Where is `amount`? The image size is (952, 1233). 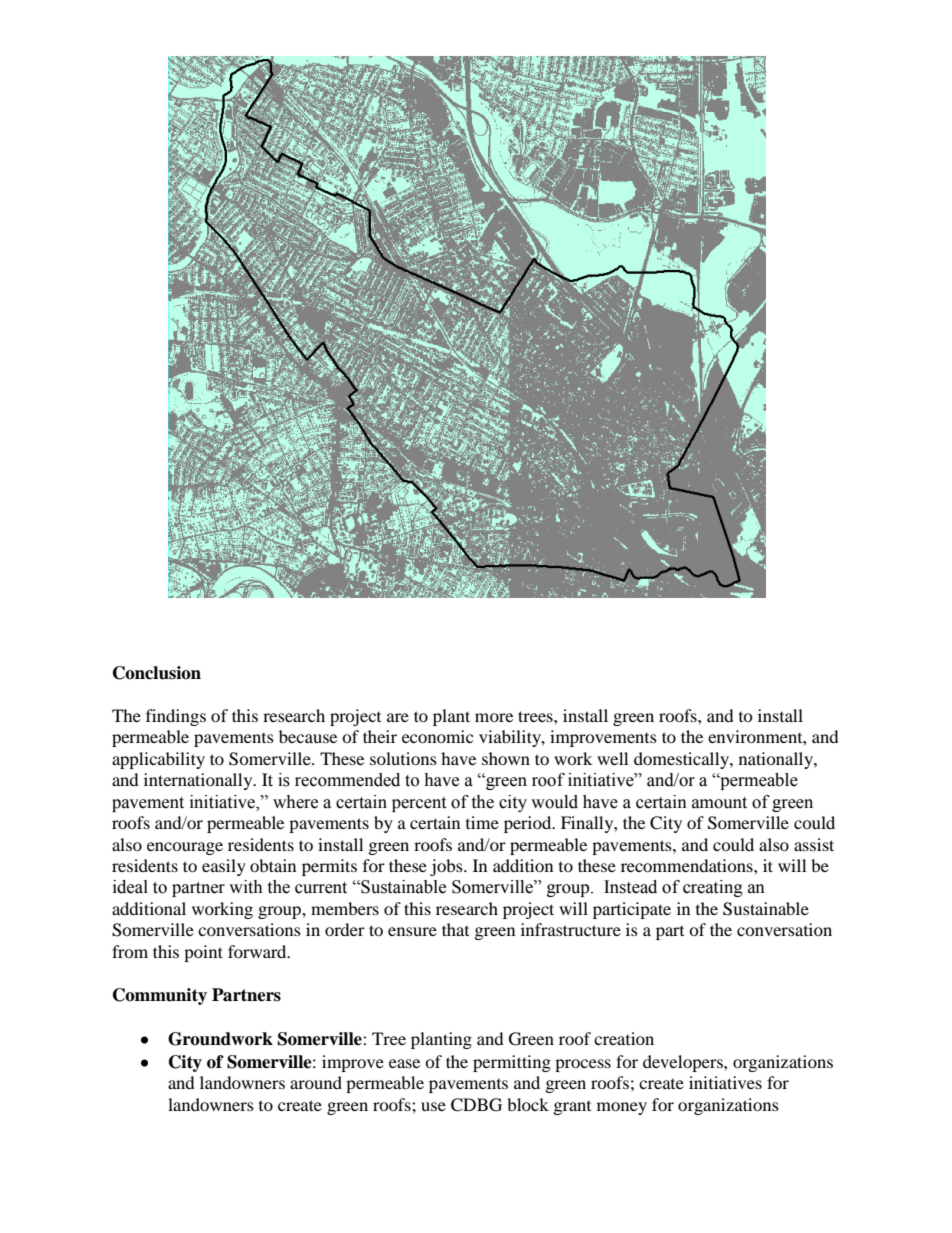 amount is located at coordinates (719, 803).
